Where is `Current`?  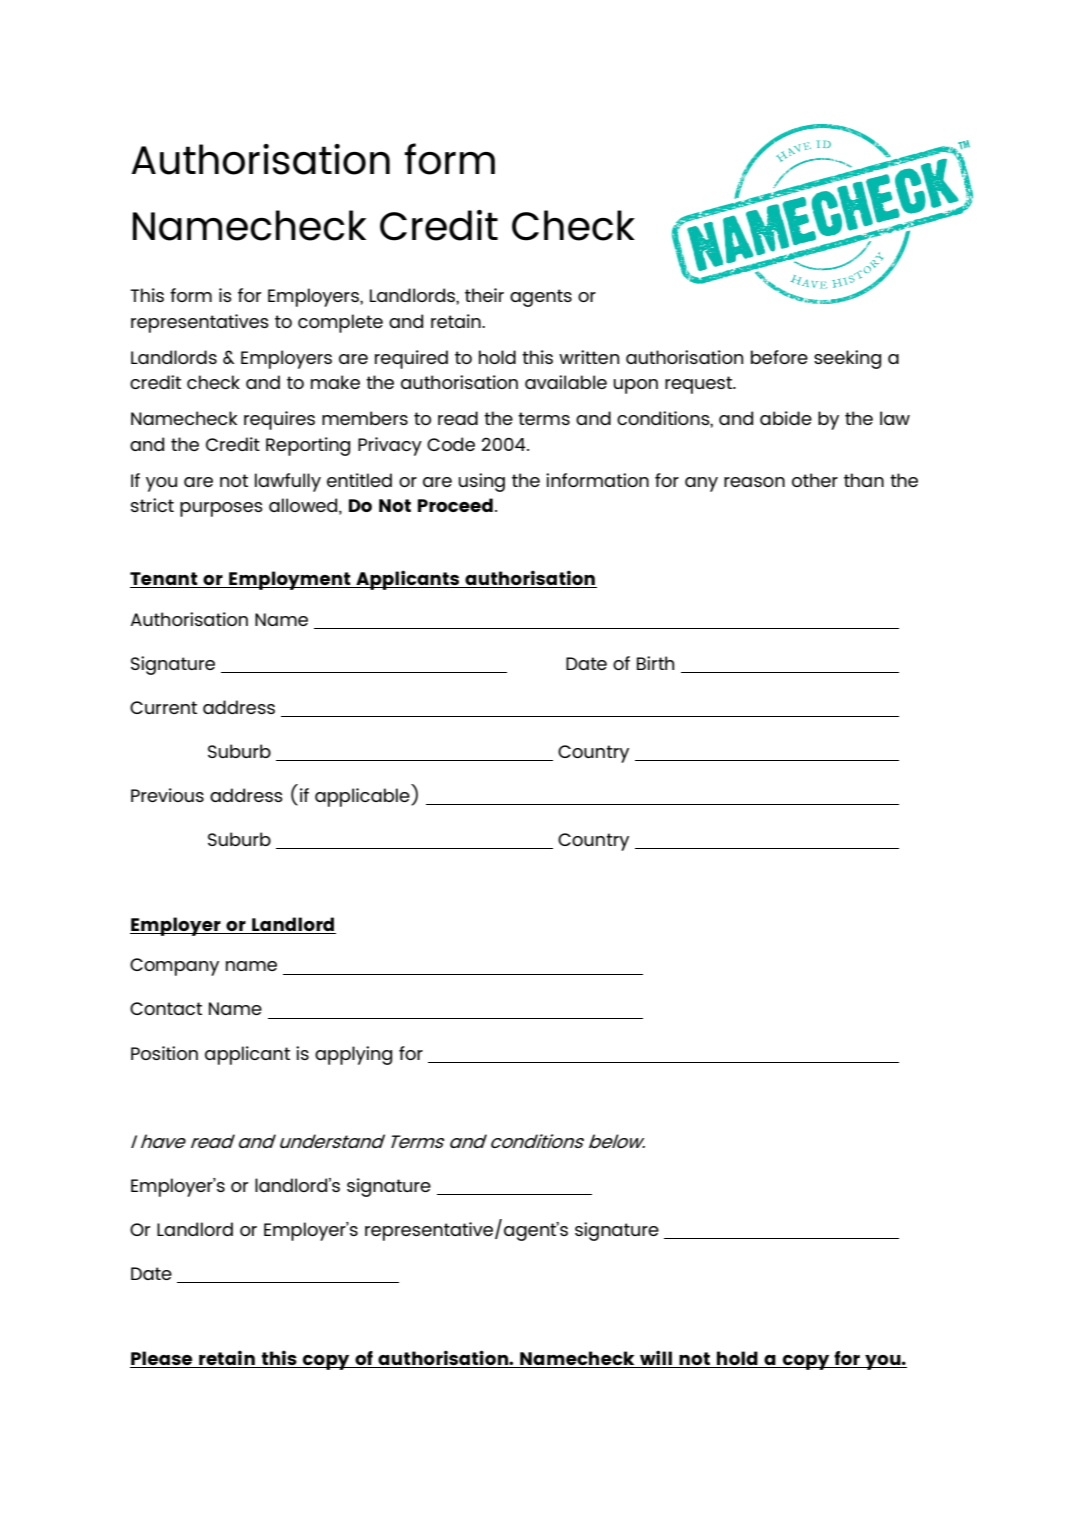 Current is located at coordinates (163, 707).
